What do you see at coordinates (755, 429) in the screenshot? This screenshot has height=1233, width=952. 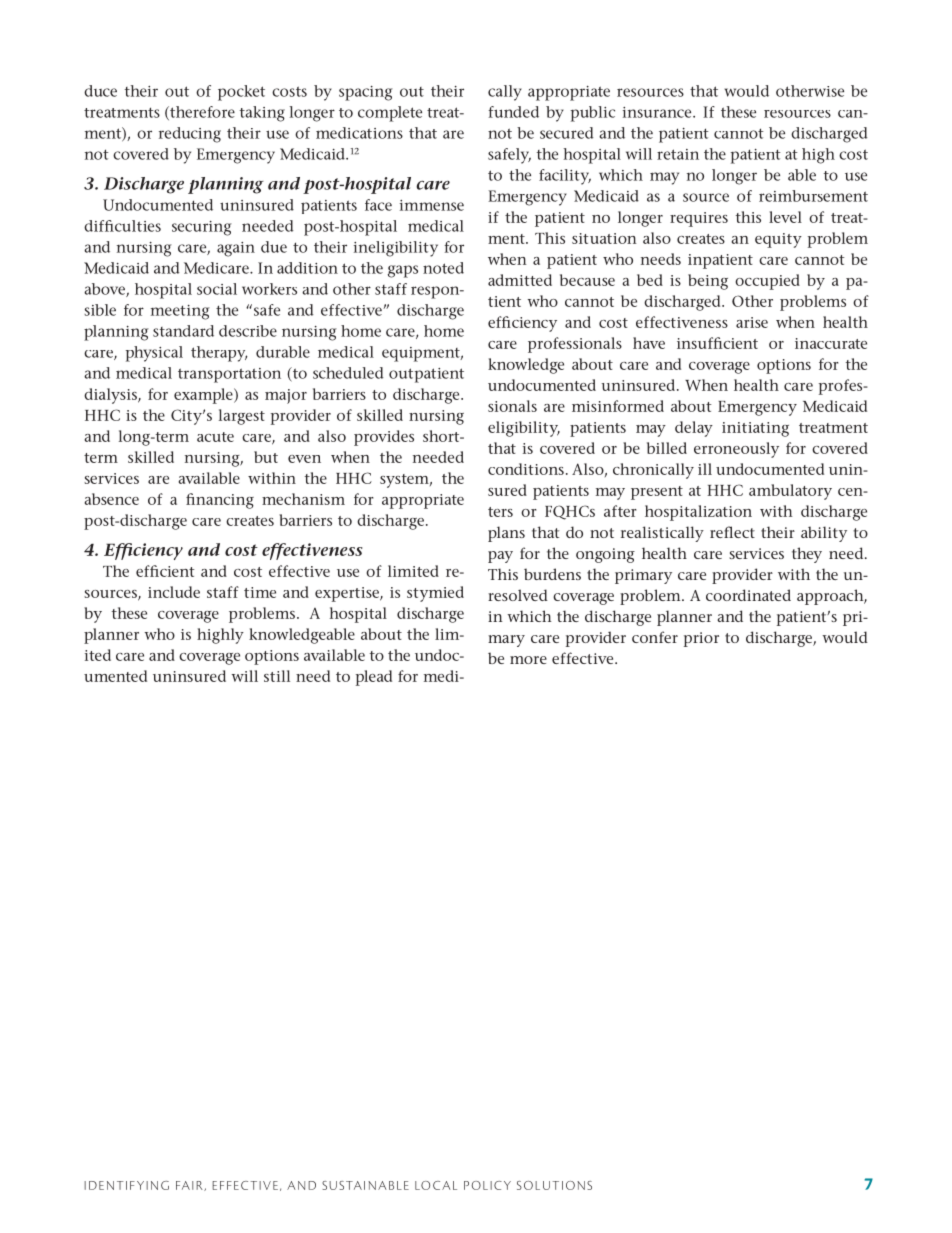 I see `initiating` at bounding box center [755, 429].
